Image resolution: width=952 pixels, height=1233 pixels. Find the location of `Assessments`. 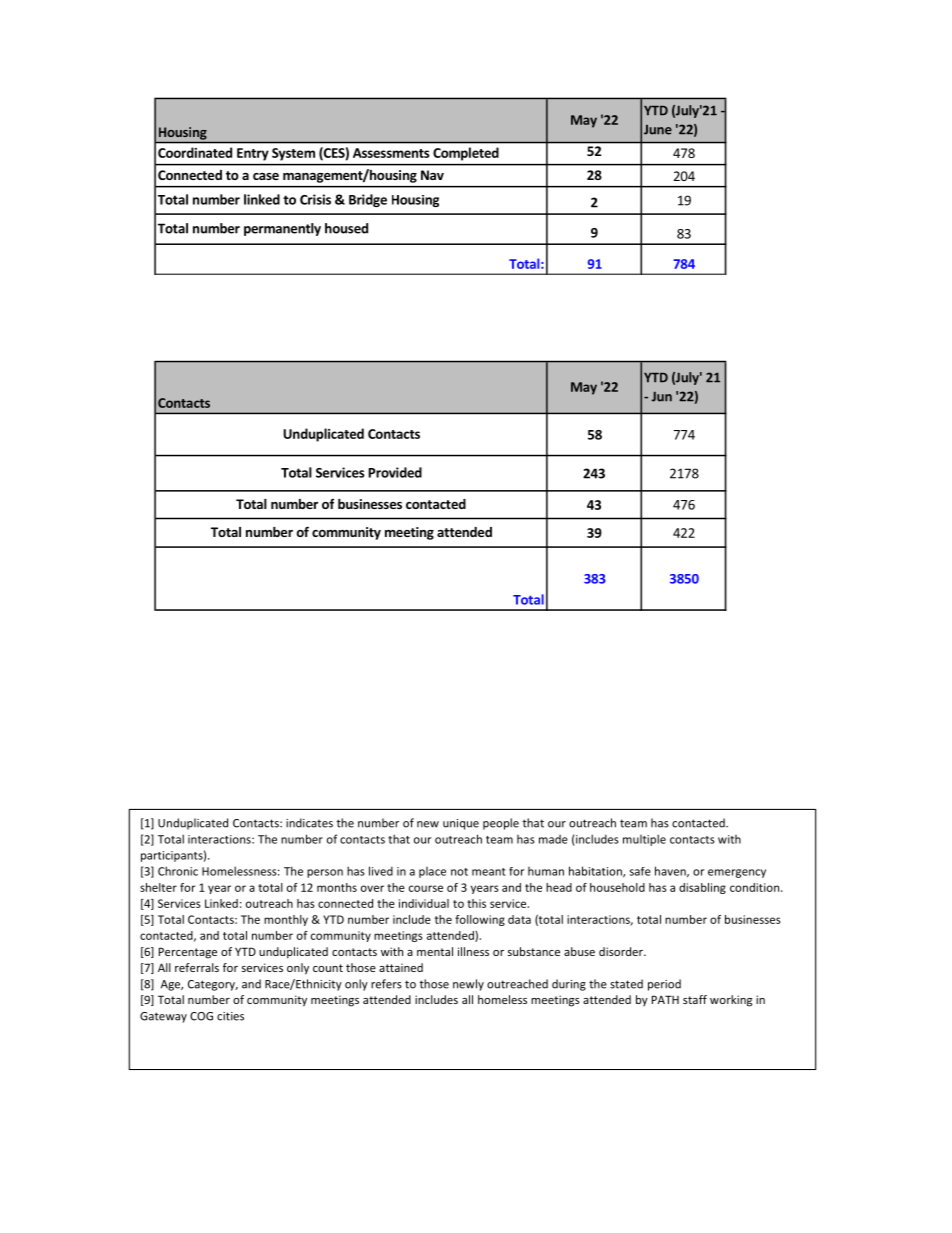

Assessments is located at coordinates (391, 153).
